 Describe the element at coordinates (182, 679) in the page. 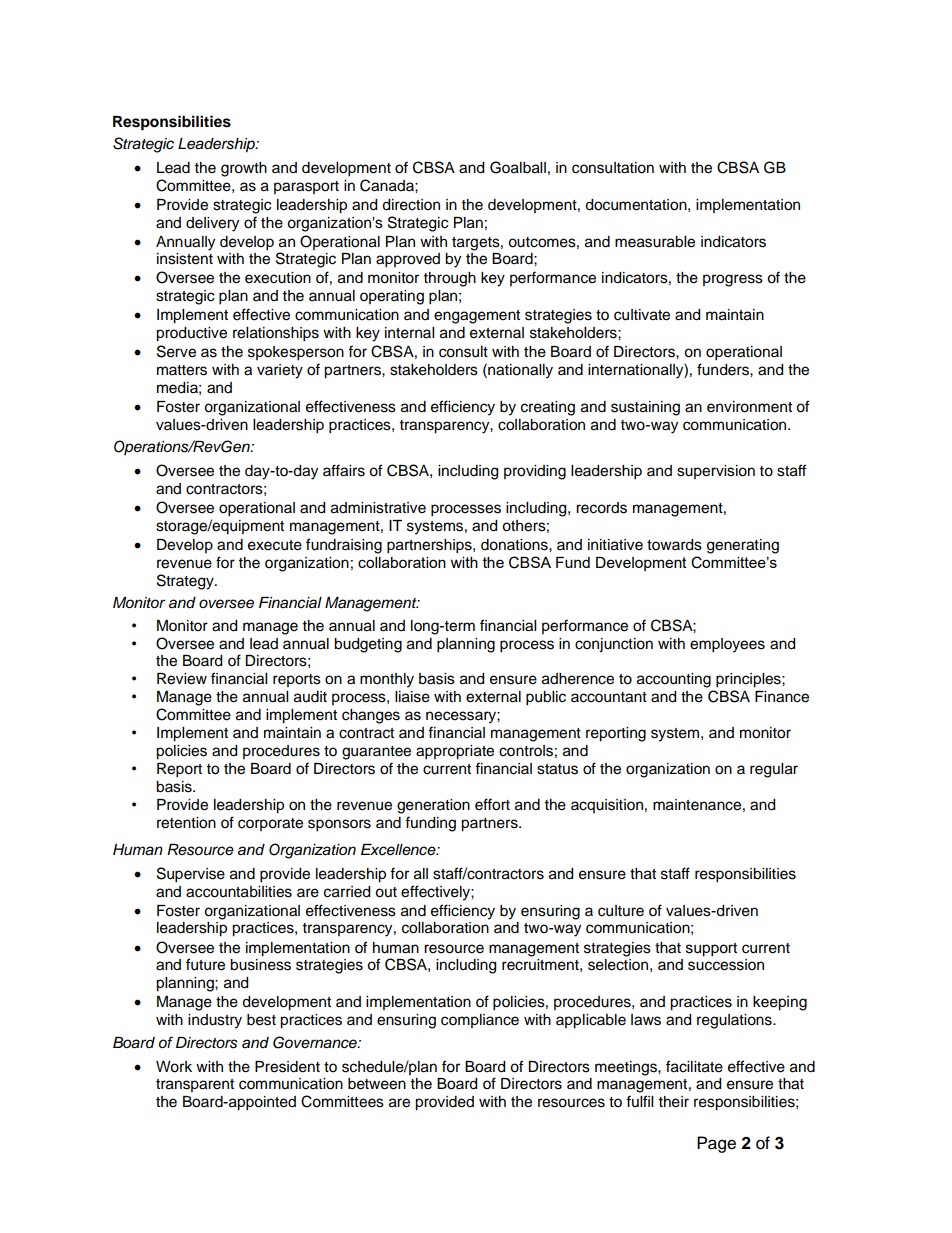

I see `Review` at that location.
